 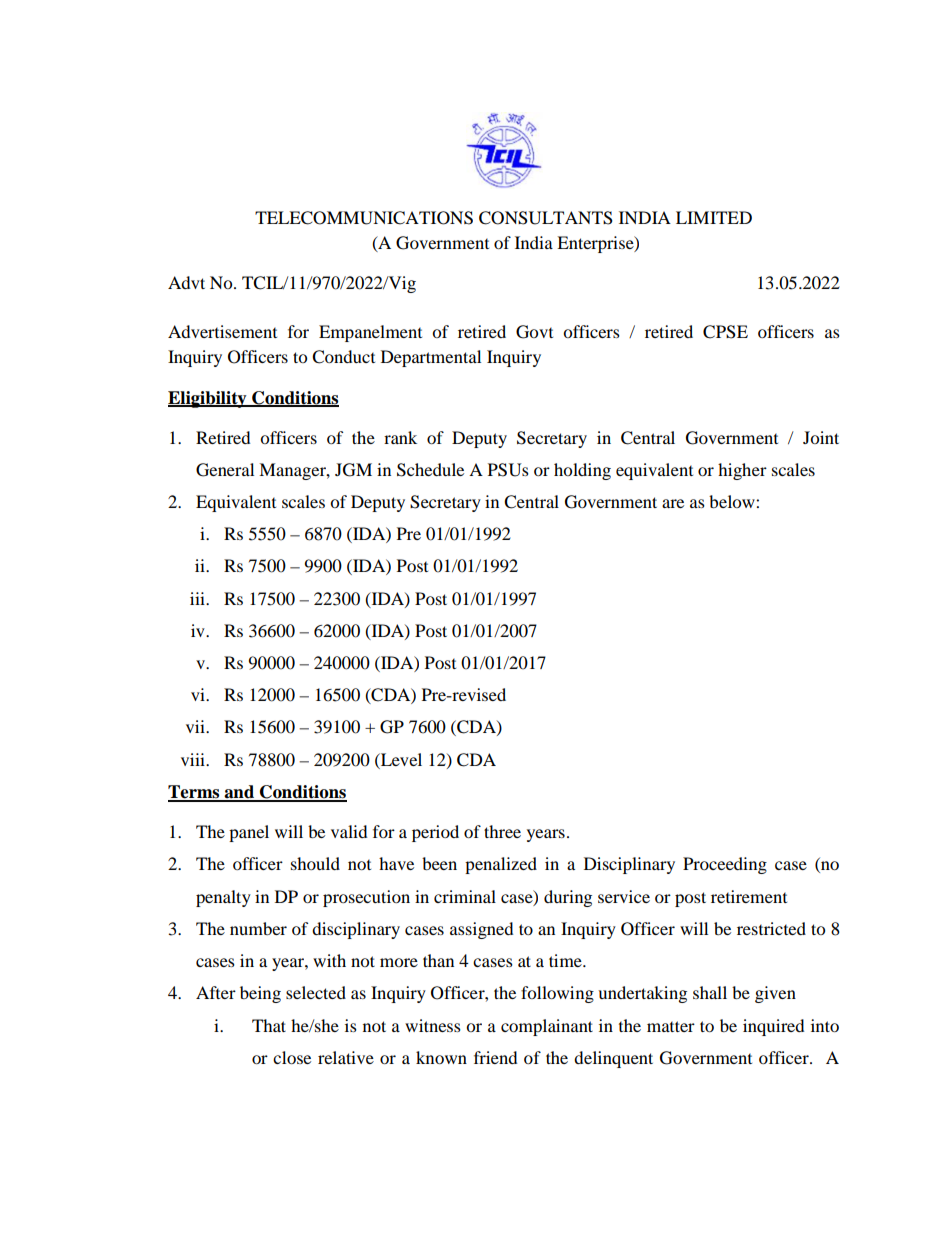 What do you see at coordinates (714, 217) in the document?
I see `LIMITED` at bounding box center [714, 217].
